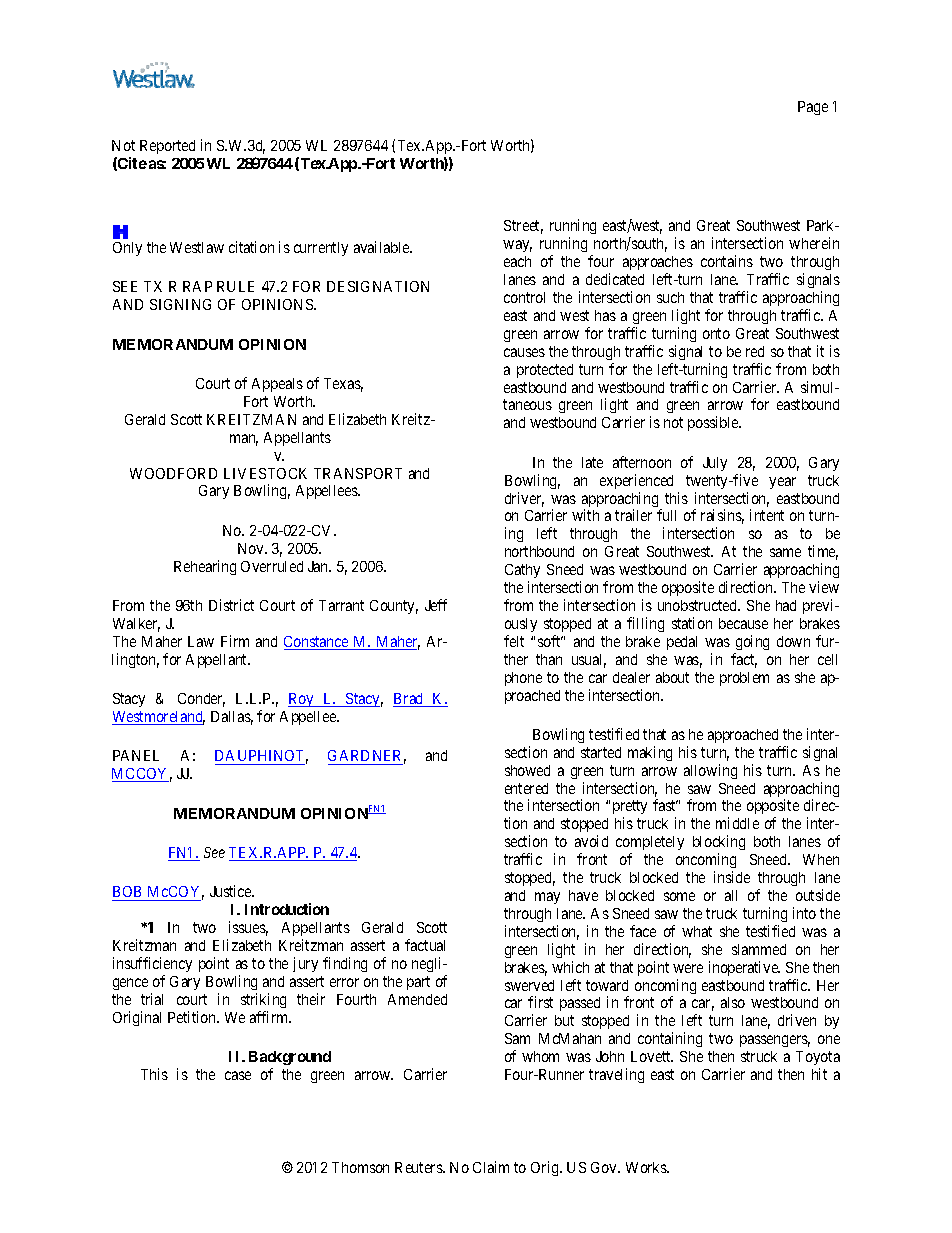 This image has height=1233, width=952. I want to click on July, so click(715, 464).
